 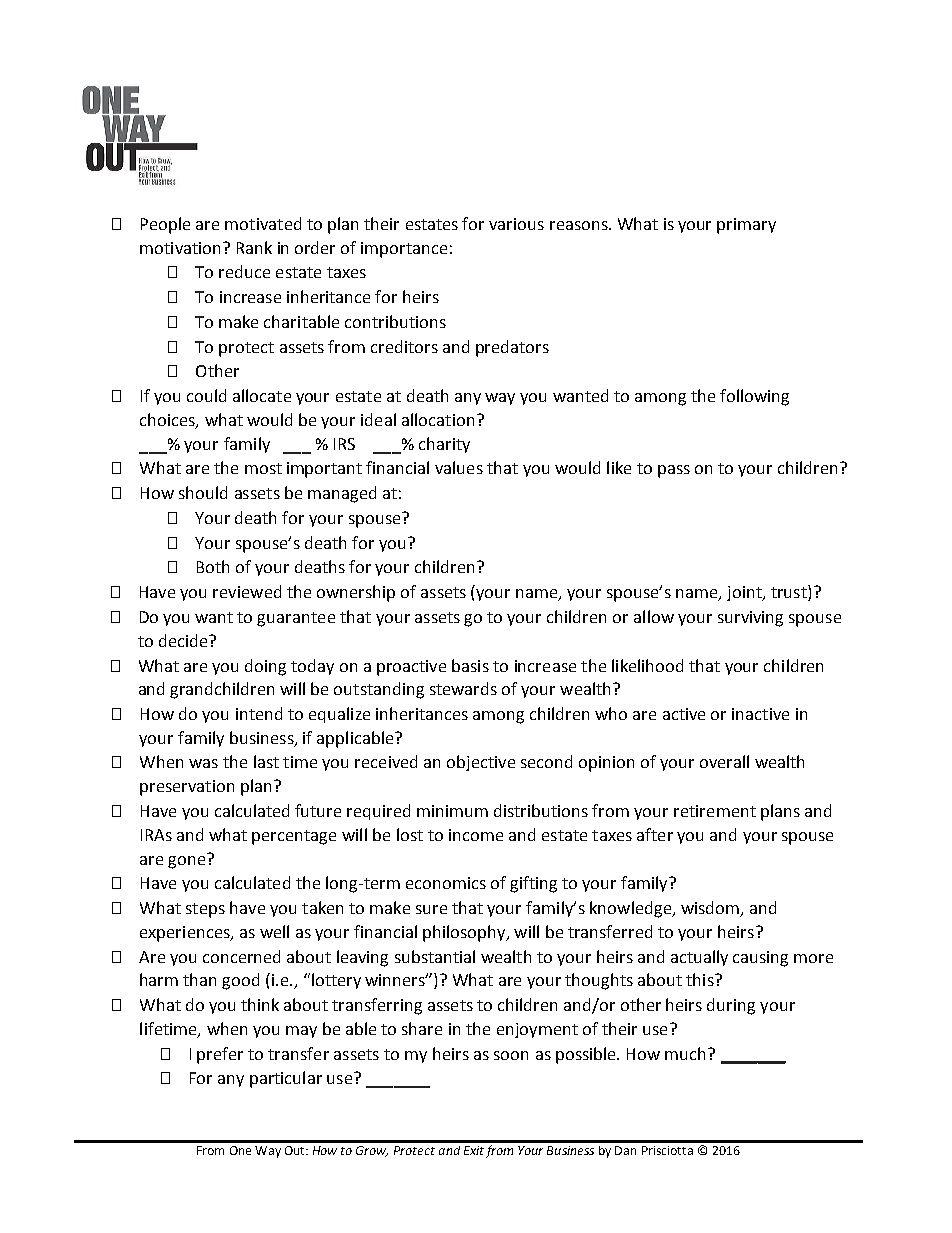 What do you see at coordinates (286, 1079) in the screenshot?
I see `particular` at bounding box center [286, 1079].
